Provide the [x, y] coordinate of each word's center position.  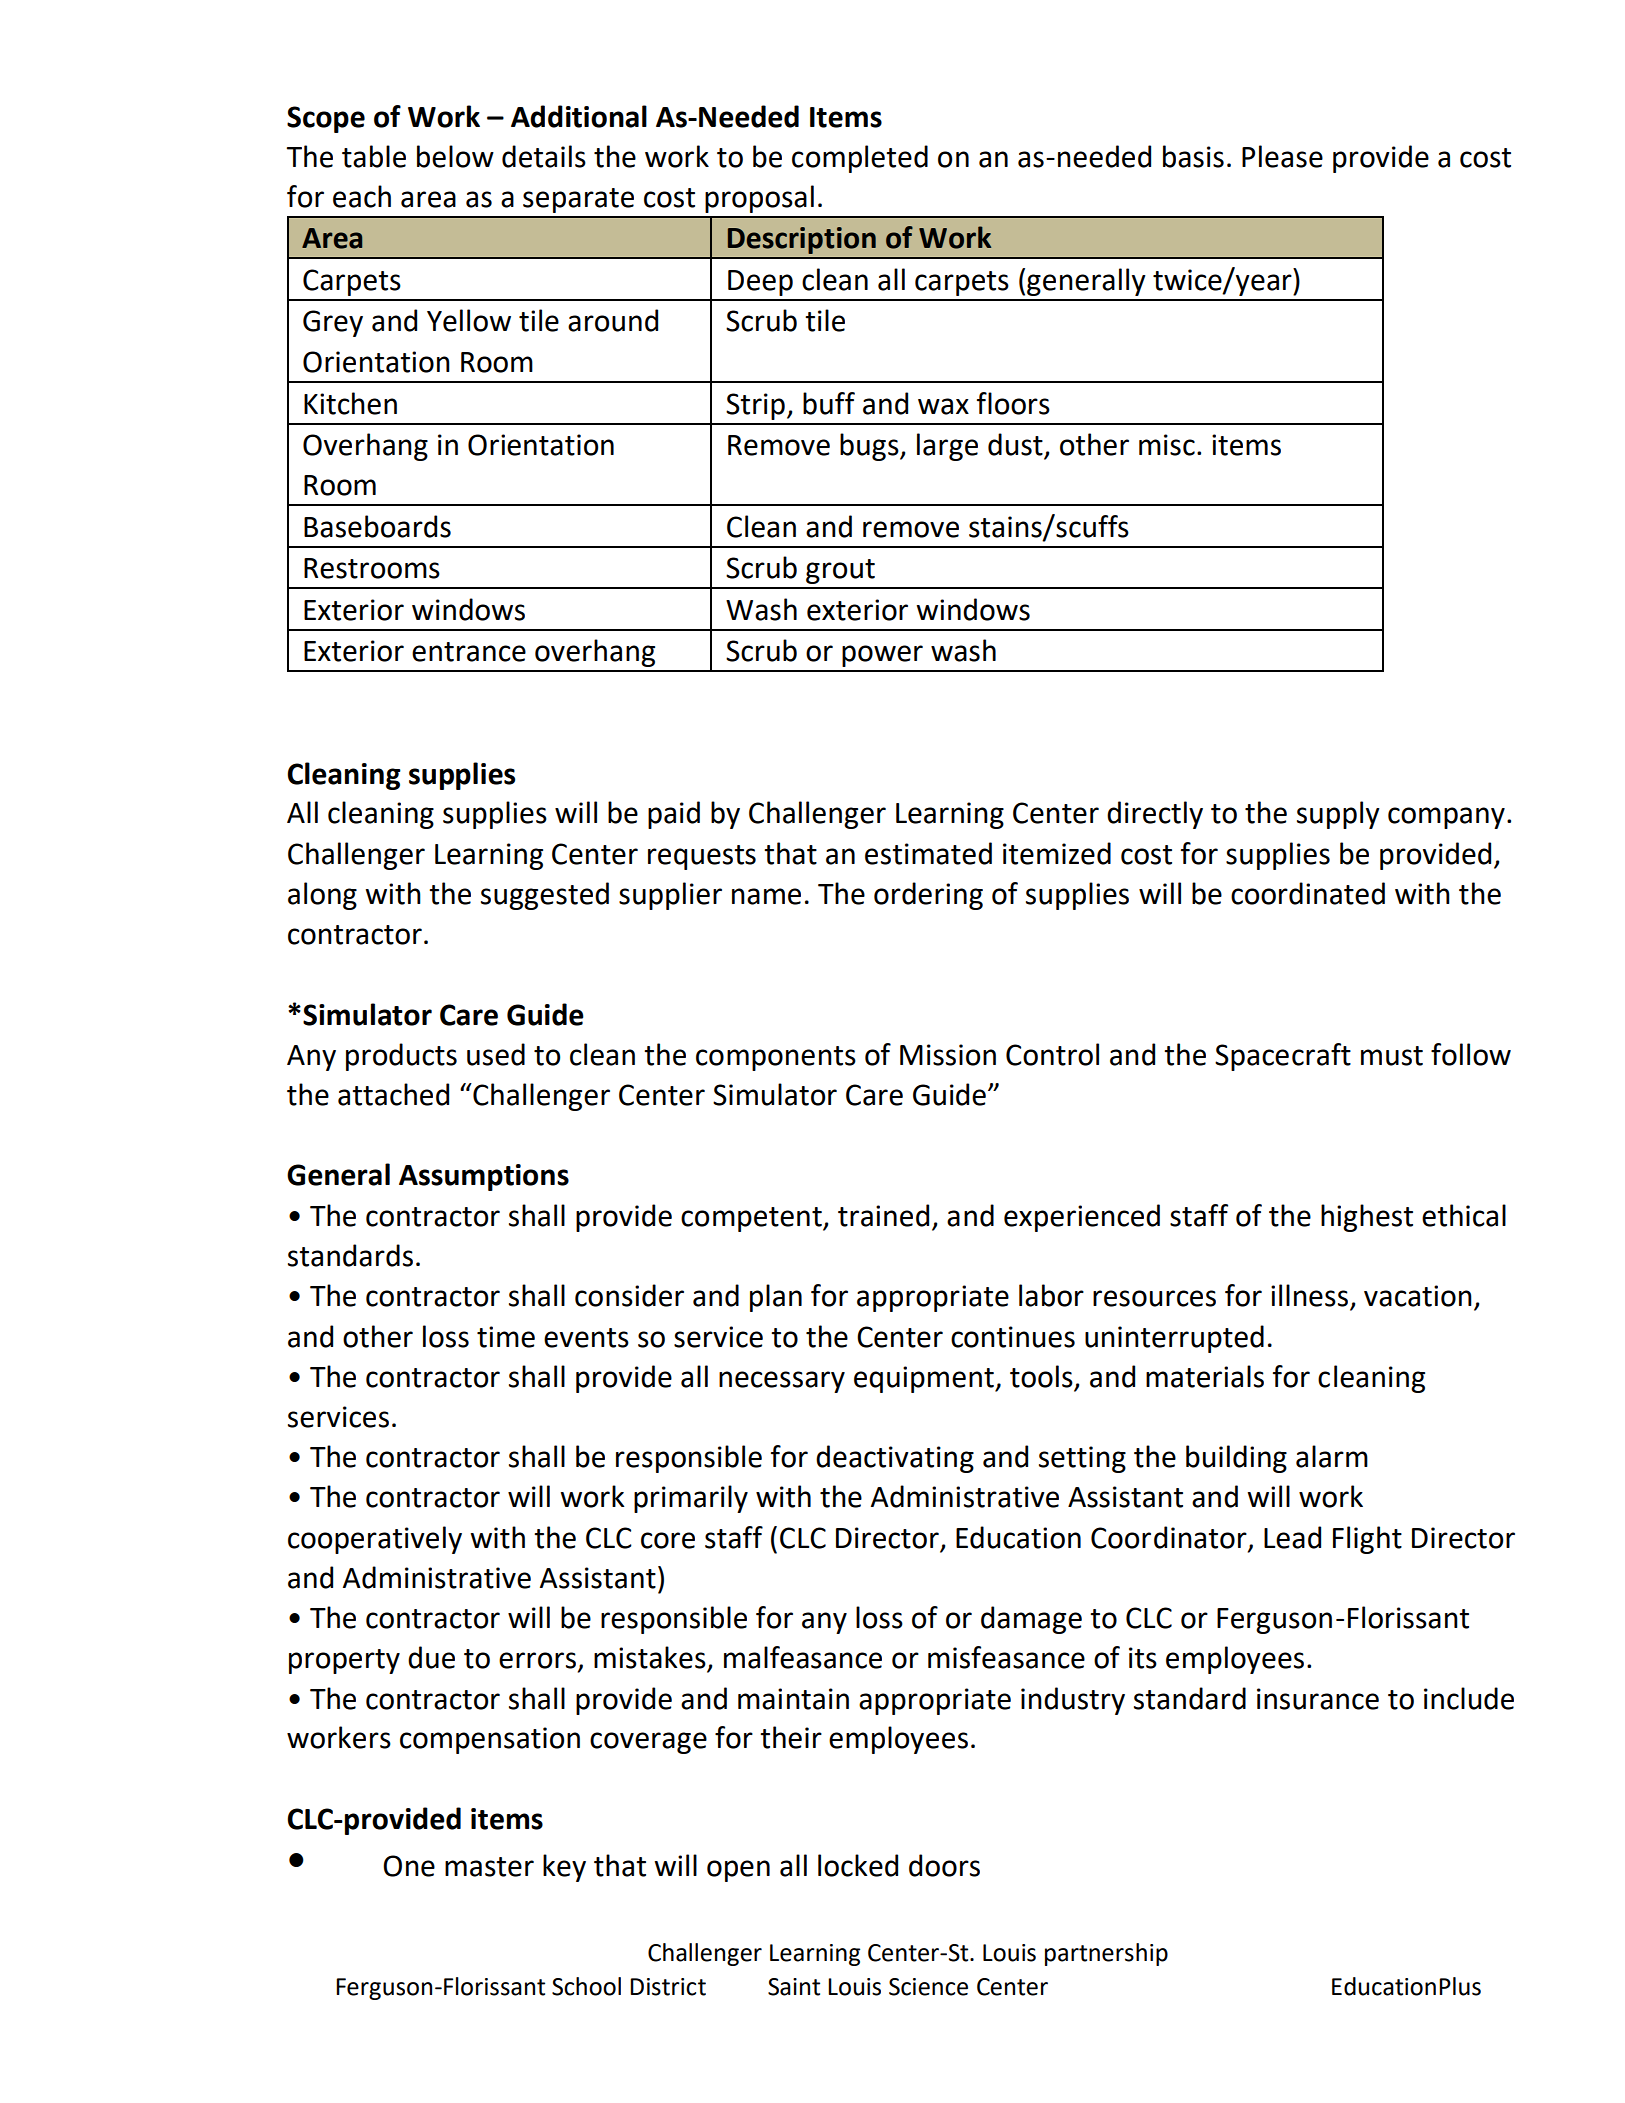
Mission [948, 1055]
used [496, 1054]
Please [1282, 156]
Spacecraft [1283, 1057]
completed [860, 159]
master [489, 1867]
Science [928, 1987]
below [455, 156]
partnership [1106, 1954]
